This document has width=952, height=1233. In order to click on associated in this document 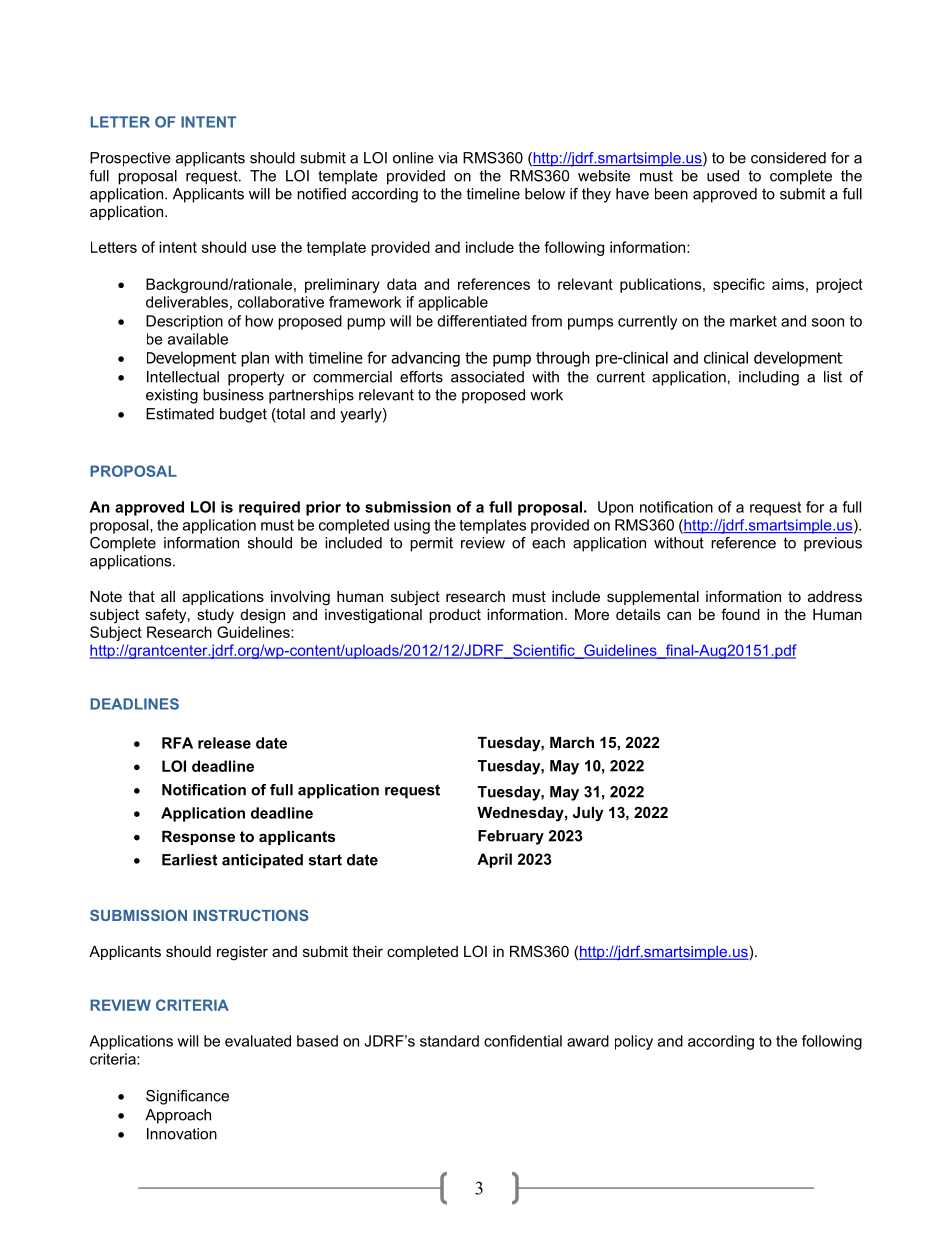, I will do `click(487, 377)`.
